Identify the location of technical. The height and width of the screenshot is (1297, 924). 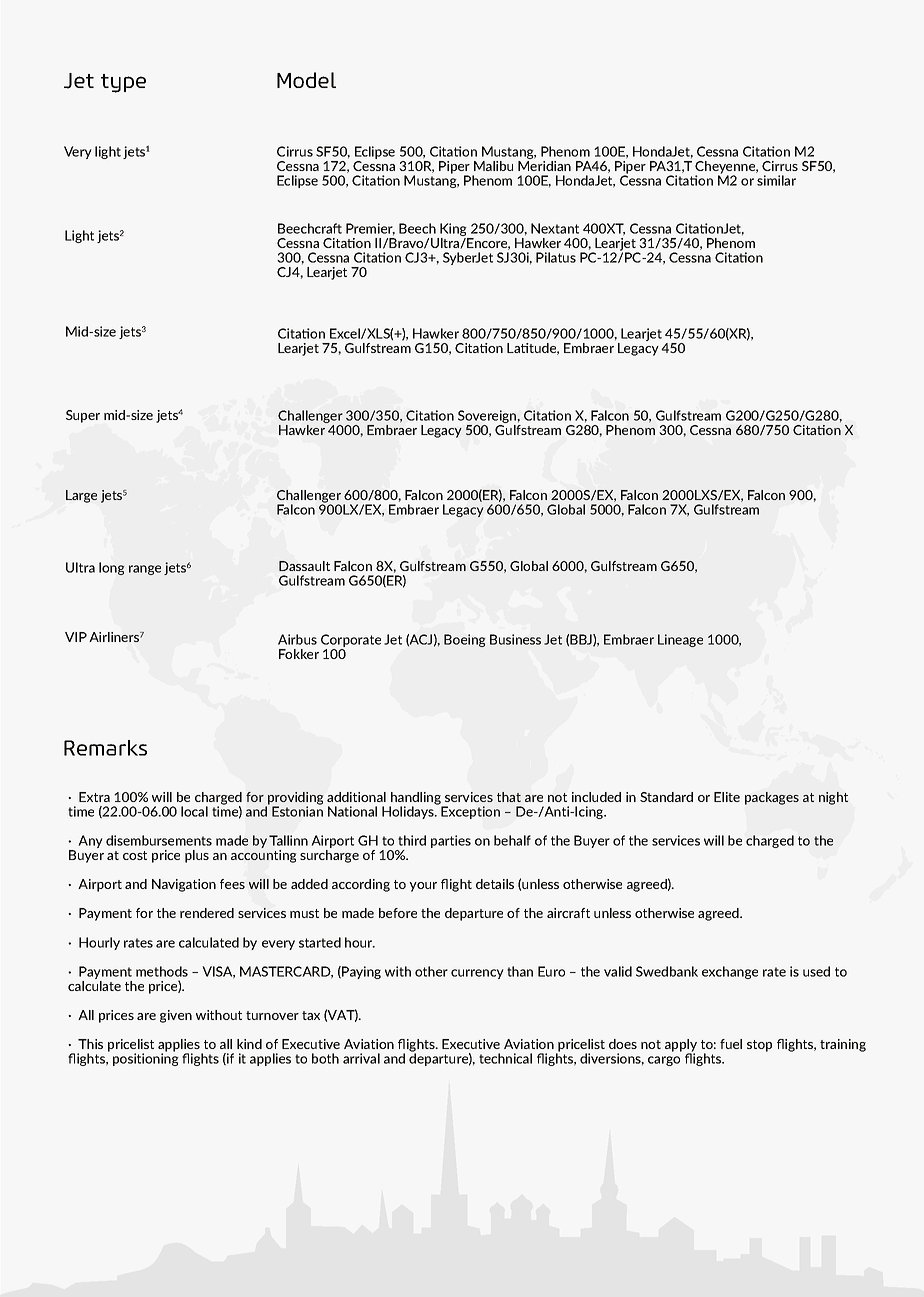
(505, 1058).
